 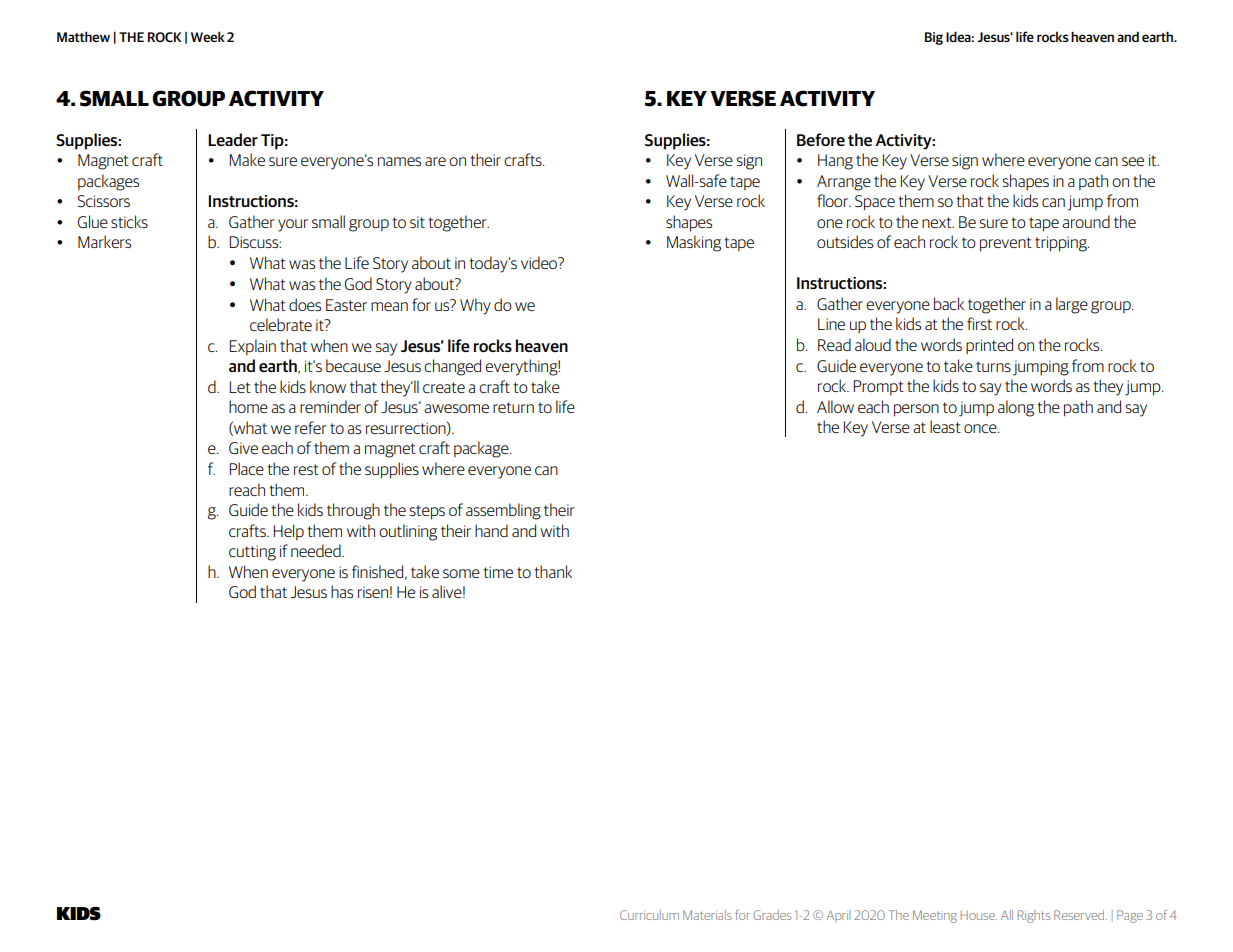 I want to click on Why, so click(x=475, y=306).
